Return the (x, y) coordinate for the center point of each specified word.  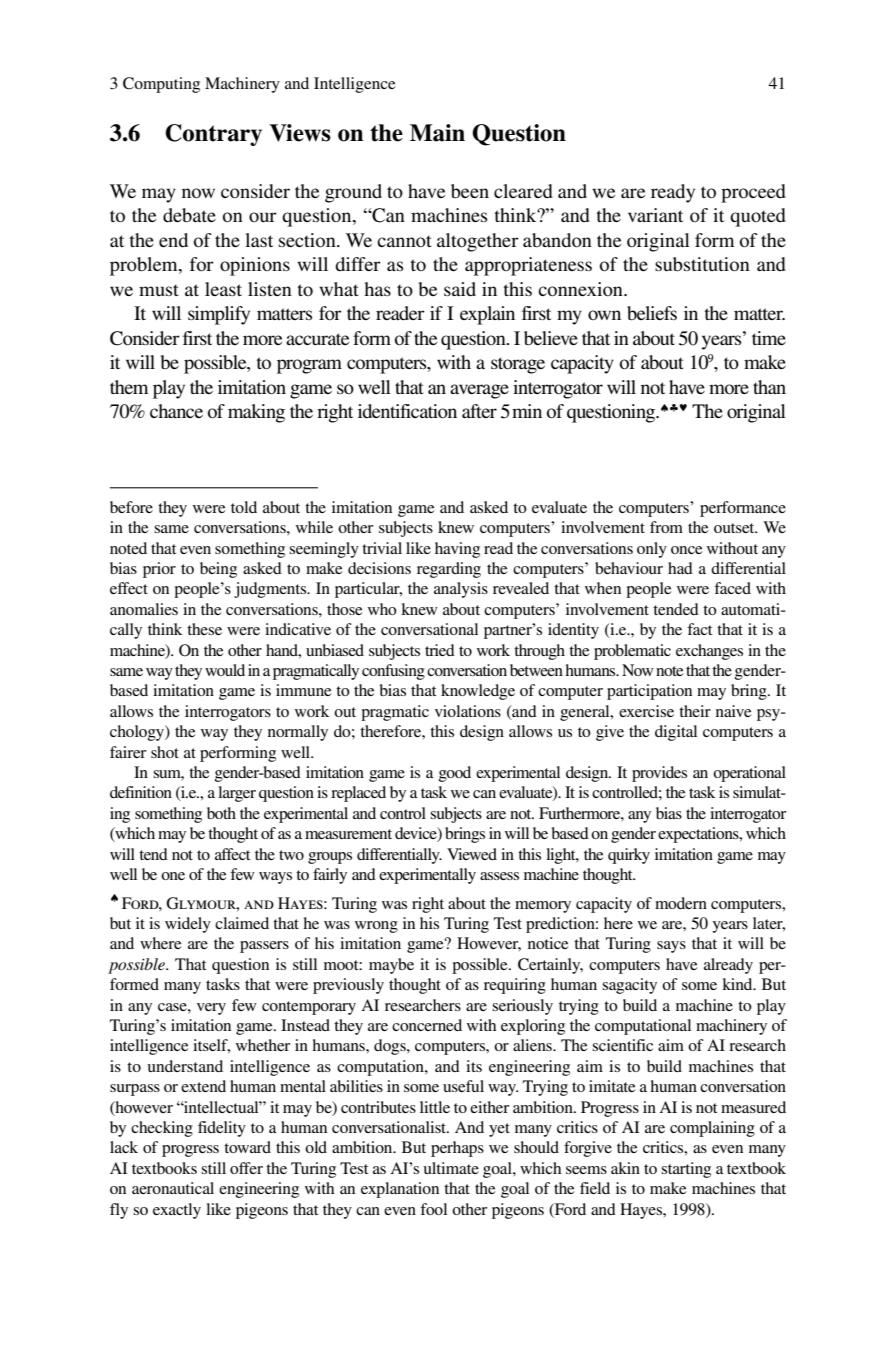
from (666, 527)
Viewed (472, 854)
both (221, 813)
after (479, 411)
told (244, 507)
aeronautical (173, 1188)
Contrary (213, 135)
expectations (699, 835)
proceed (753, 193)
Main (437, 133)
